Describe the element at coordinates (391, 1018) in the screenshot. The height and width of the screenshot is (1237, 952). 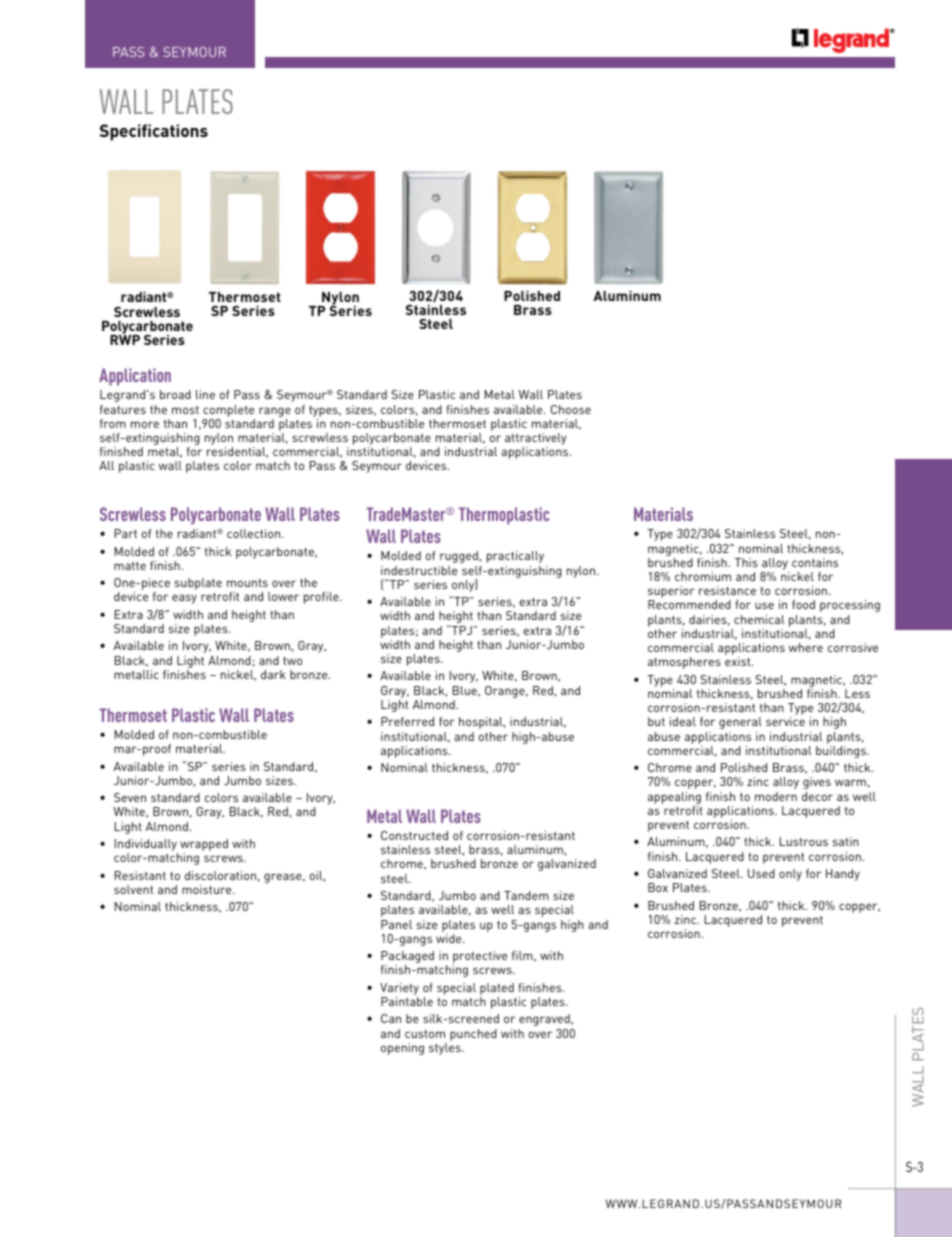
I see `Can` at that location.
